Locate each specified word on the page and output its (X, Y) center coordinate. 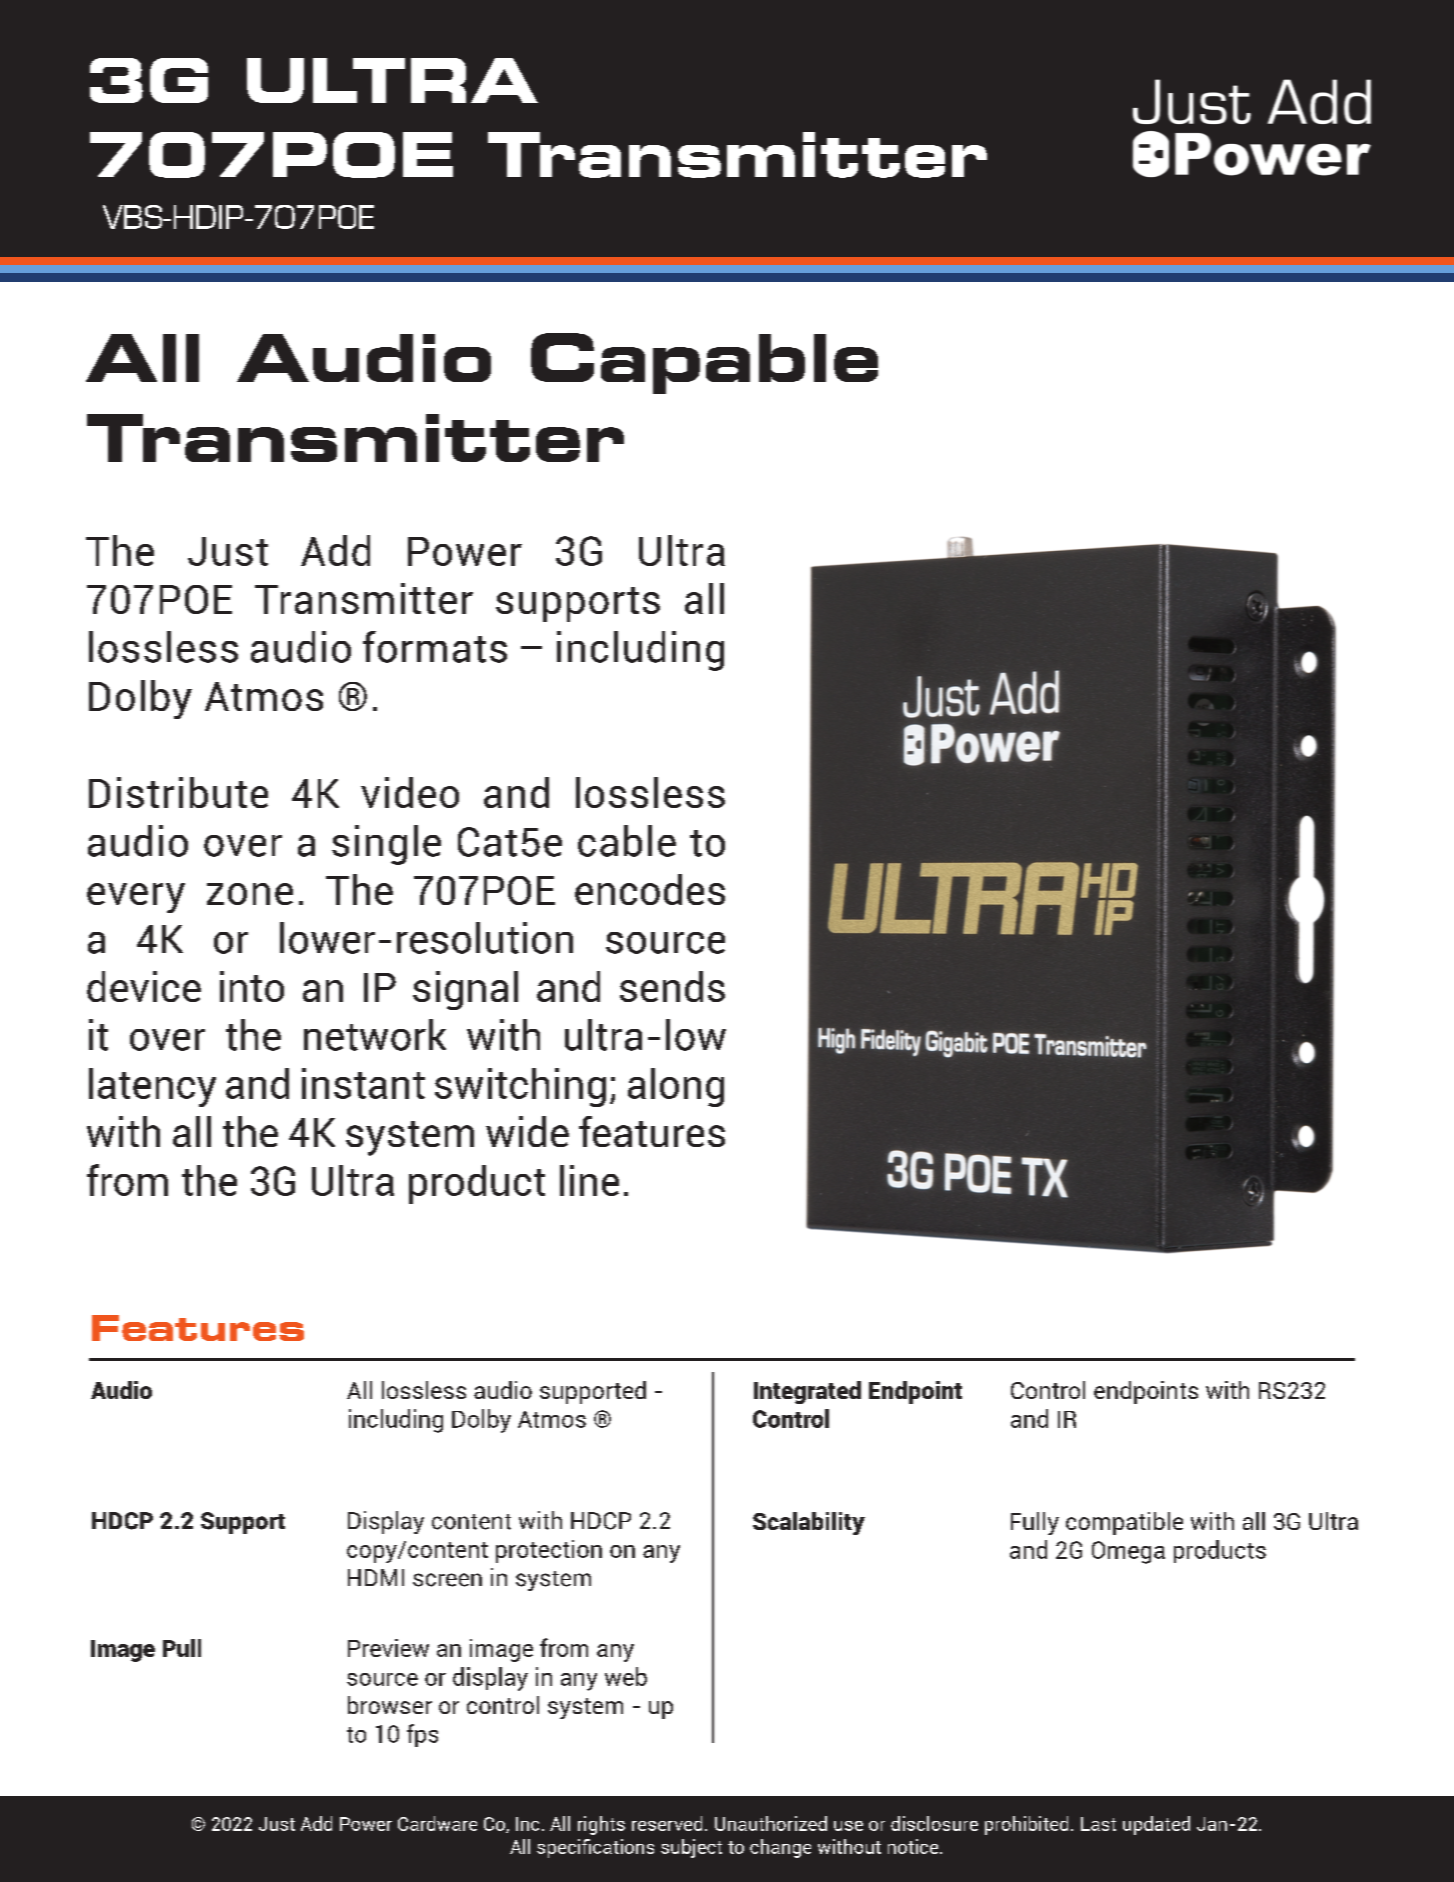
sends (672, 986)
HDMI (376, 1577)
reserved (667, 1823)
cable (627, 841)
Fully (1035, 1523)
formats (435, 647)
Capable (704, 363)
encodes (650, 889)
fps (422, 1735)
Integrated (807, 1392)
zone (250, 894)
